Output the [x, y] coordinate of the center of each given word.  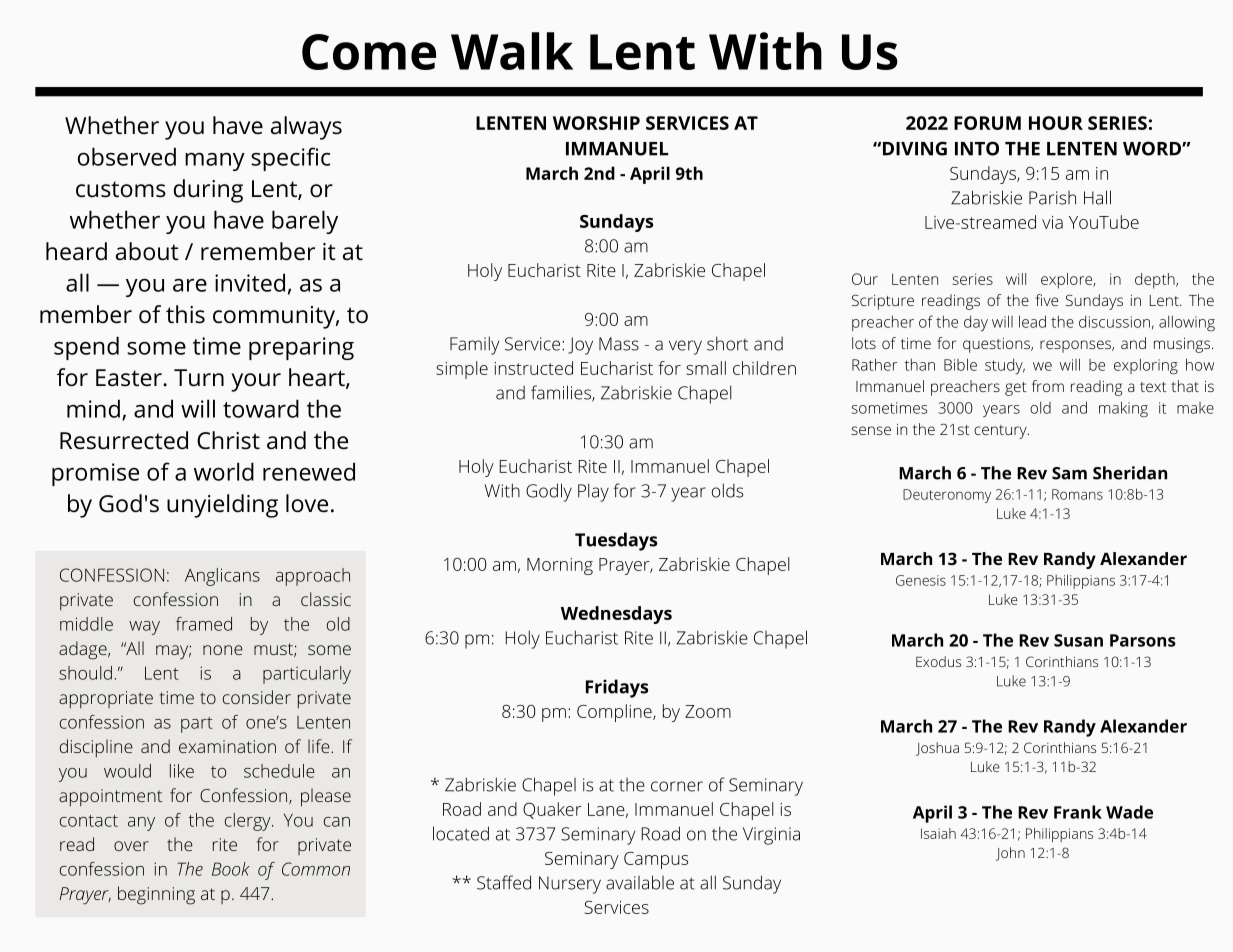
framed [204, 624]
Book [231, 869]
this [185, 314]
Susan [1078, 640]
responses [1076, 346]
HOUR [1056, 123]
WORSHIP [596, 123]
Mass [619, 344]
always [306, 128]
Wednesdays [616, 615]
